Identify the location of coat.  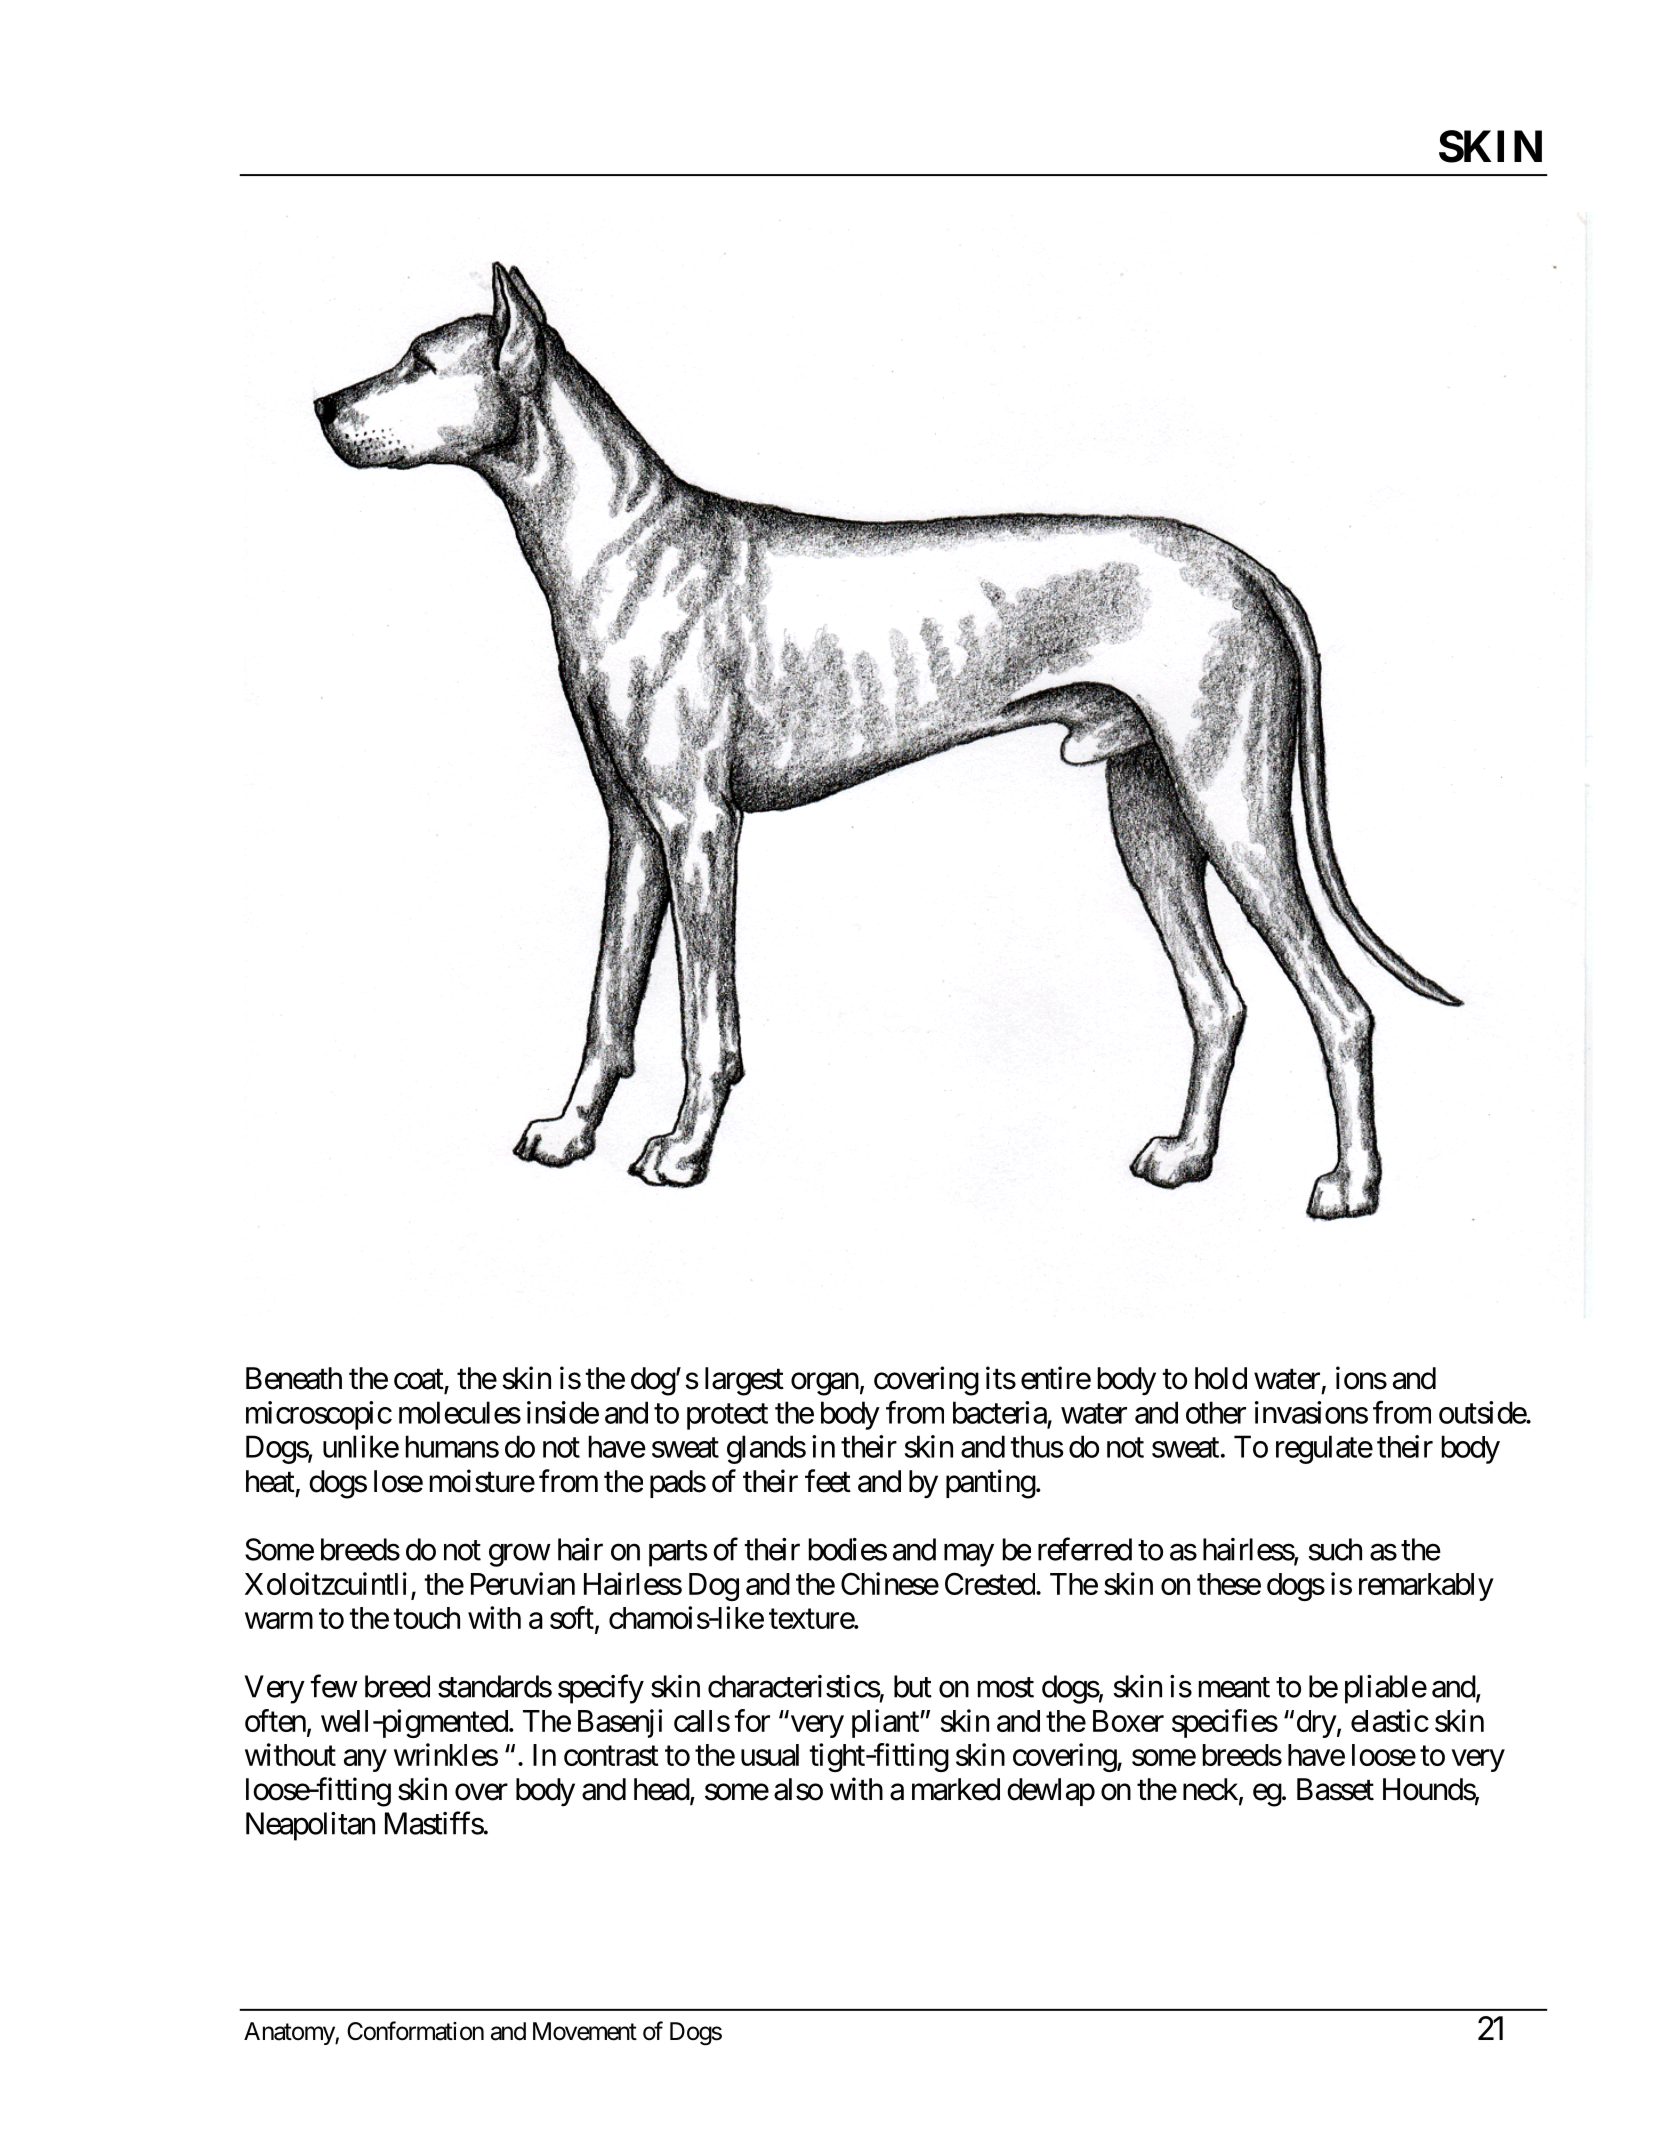
(419, 1380).
